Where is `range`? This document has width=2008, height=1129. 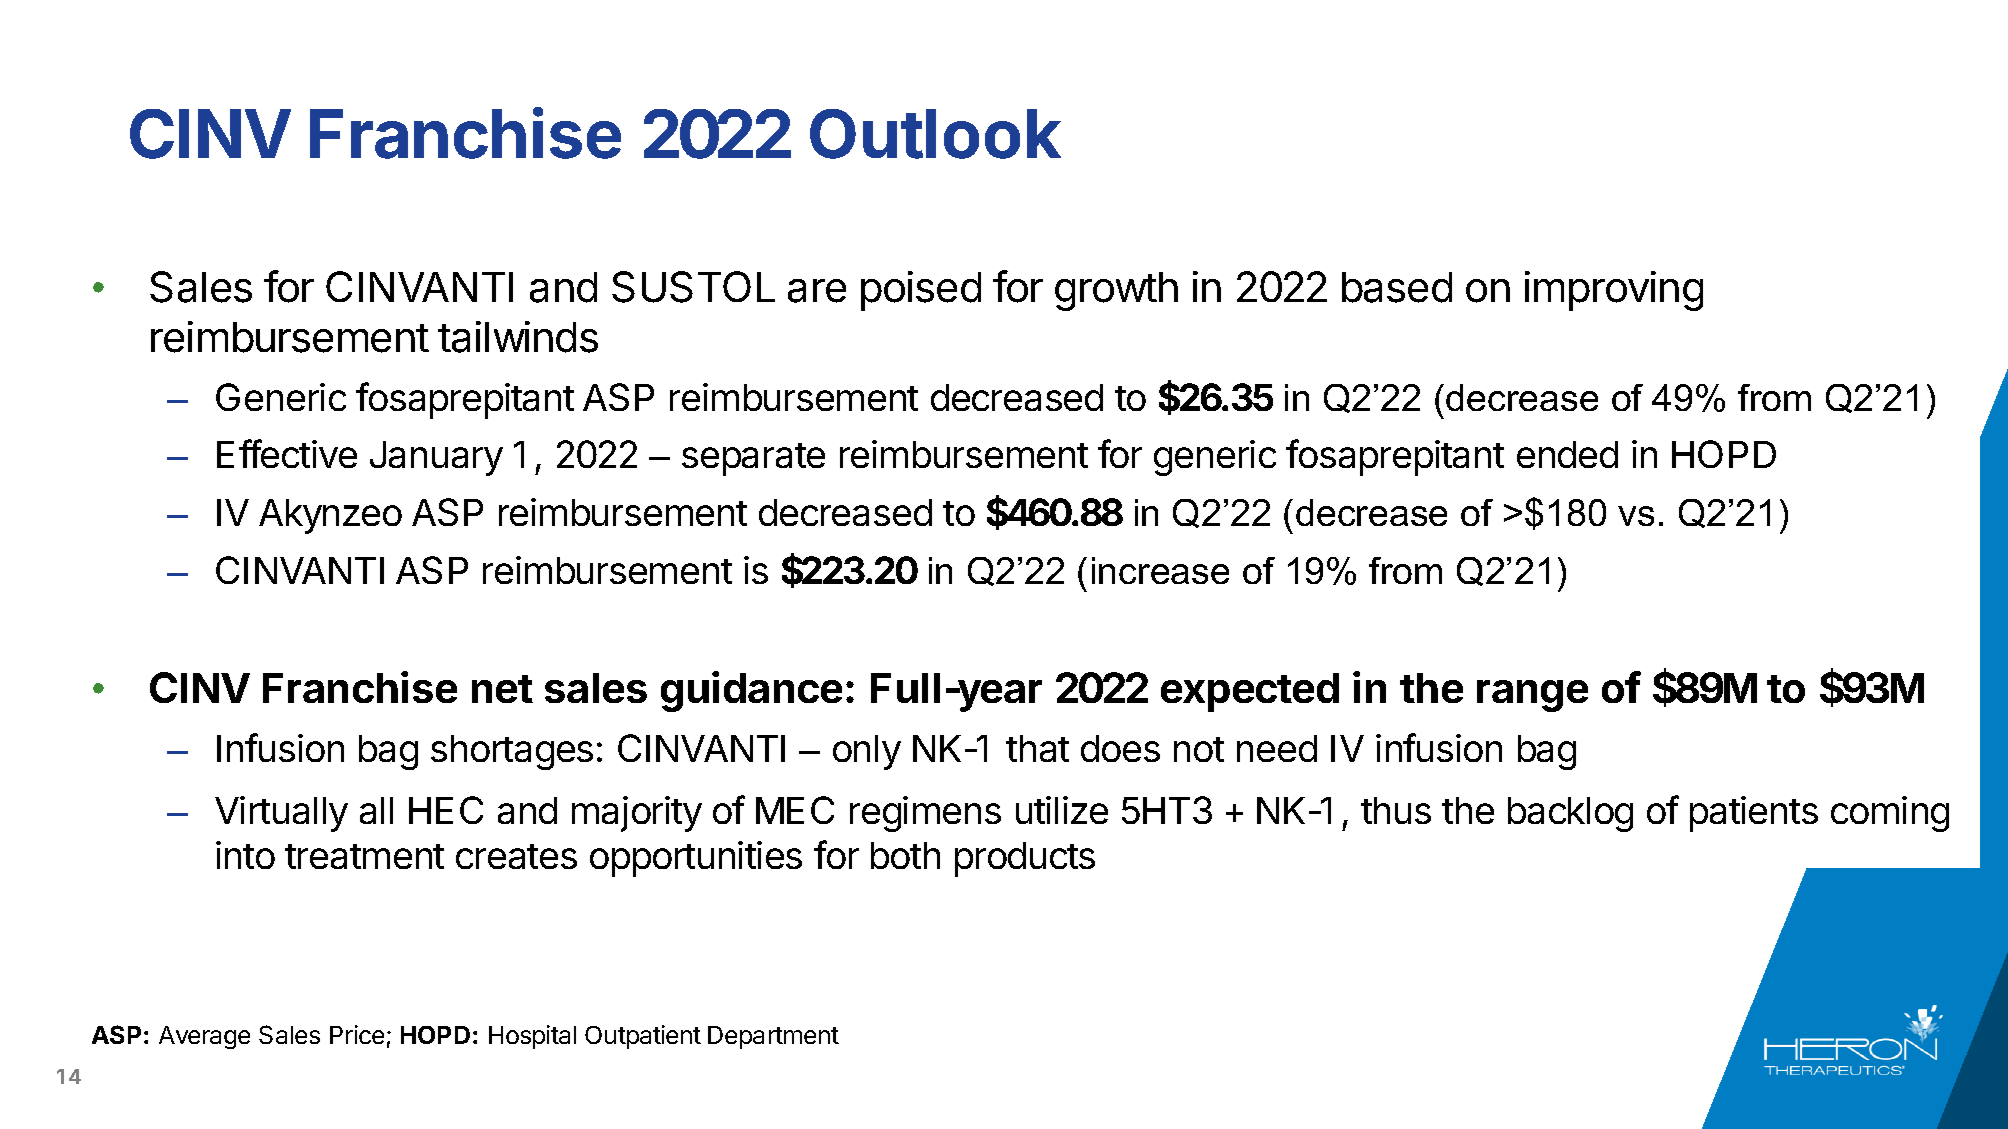
range is located at coordinates (1532, 696).
